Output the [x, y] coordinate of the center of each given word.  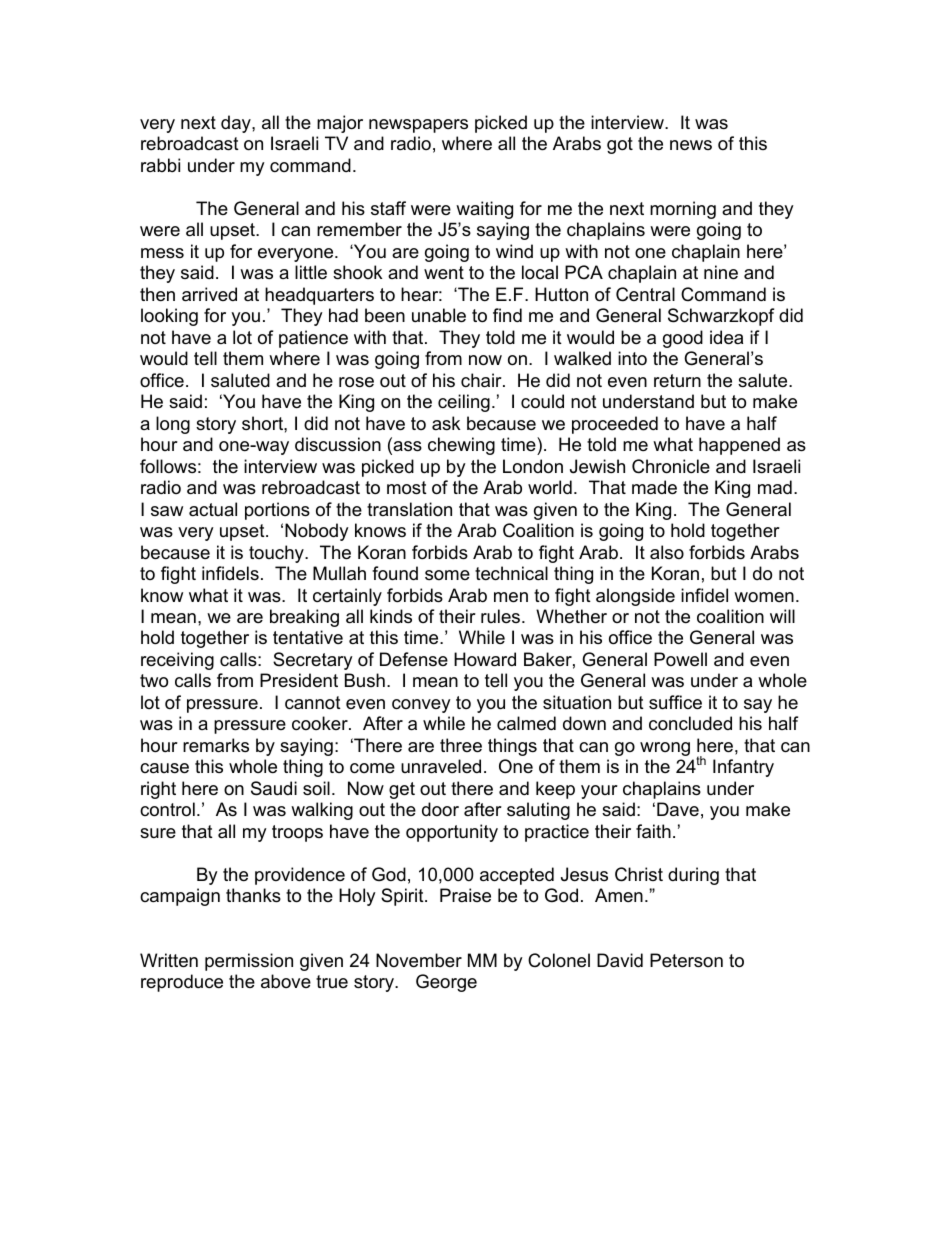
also [667, 552]
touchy [277, 554]
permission [249, 962]
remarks [216, 745]
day [237, 124]
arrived [209, 294]
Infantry [743, 768]
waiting [484, 210]
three [461, 745]
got [620, 145]
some [447, 575]
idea [726, 337]
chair [482, 380]
